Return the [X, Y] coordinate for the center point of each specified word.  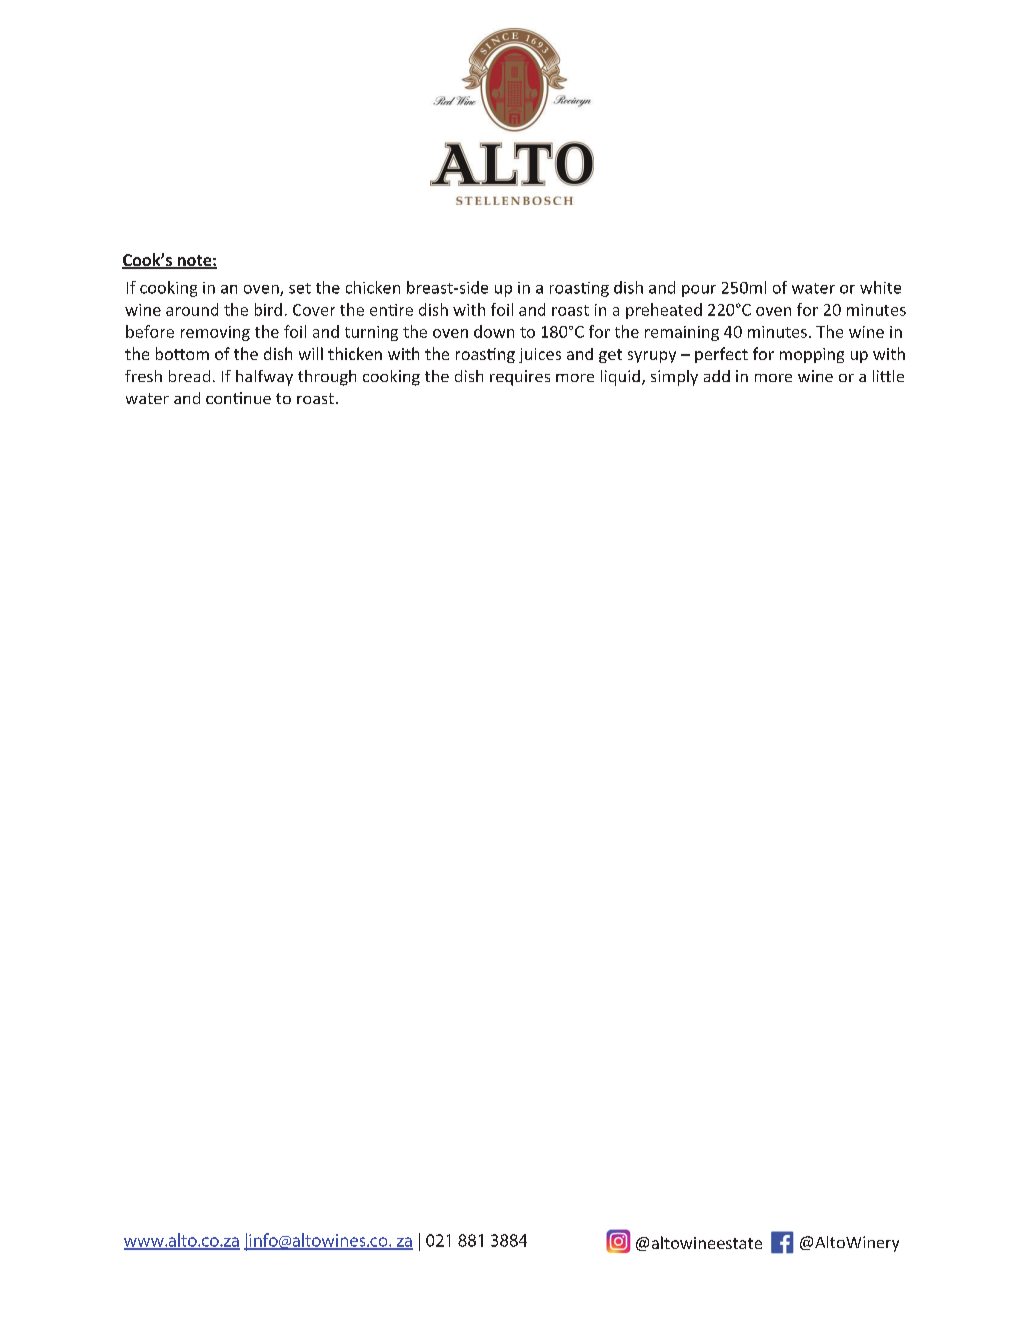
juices [540, 355]
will [311, 353]
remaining [682, 333]
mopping [812, 355]
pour [699, 291]
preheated [664, 311]
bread [189, 376]
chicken [373, 287]
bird [268, 309]
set [300, 288]
